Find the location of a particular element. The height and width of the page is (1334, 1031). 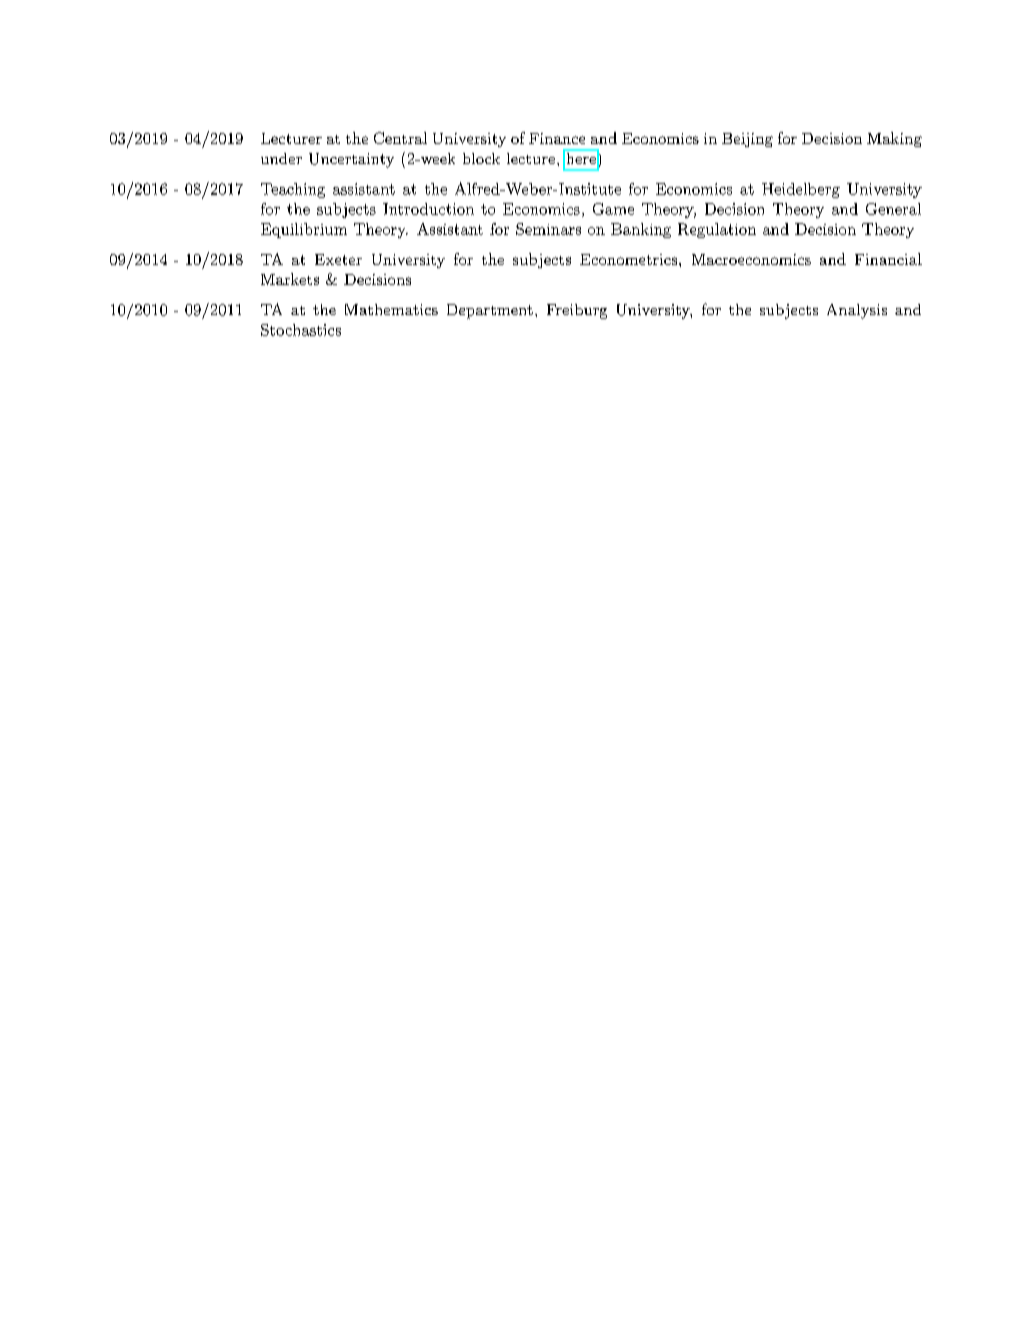

Teaching is located at coordinates (293, 190).
